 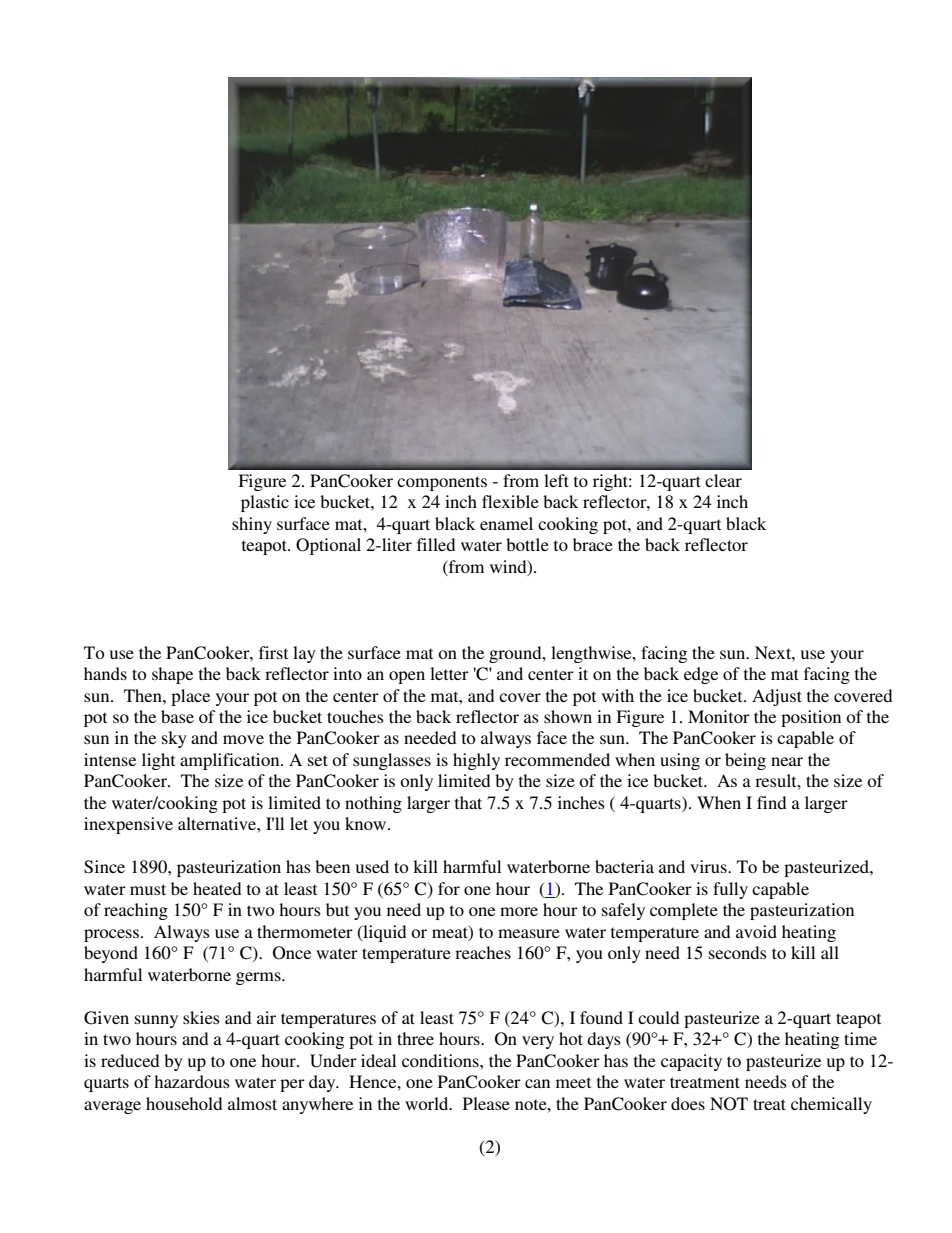 What do you see at coordinates (192, 1081) in the screenshot?
I see `hazardous` at bounding box center [192, 1081].
